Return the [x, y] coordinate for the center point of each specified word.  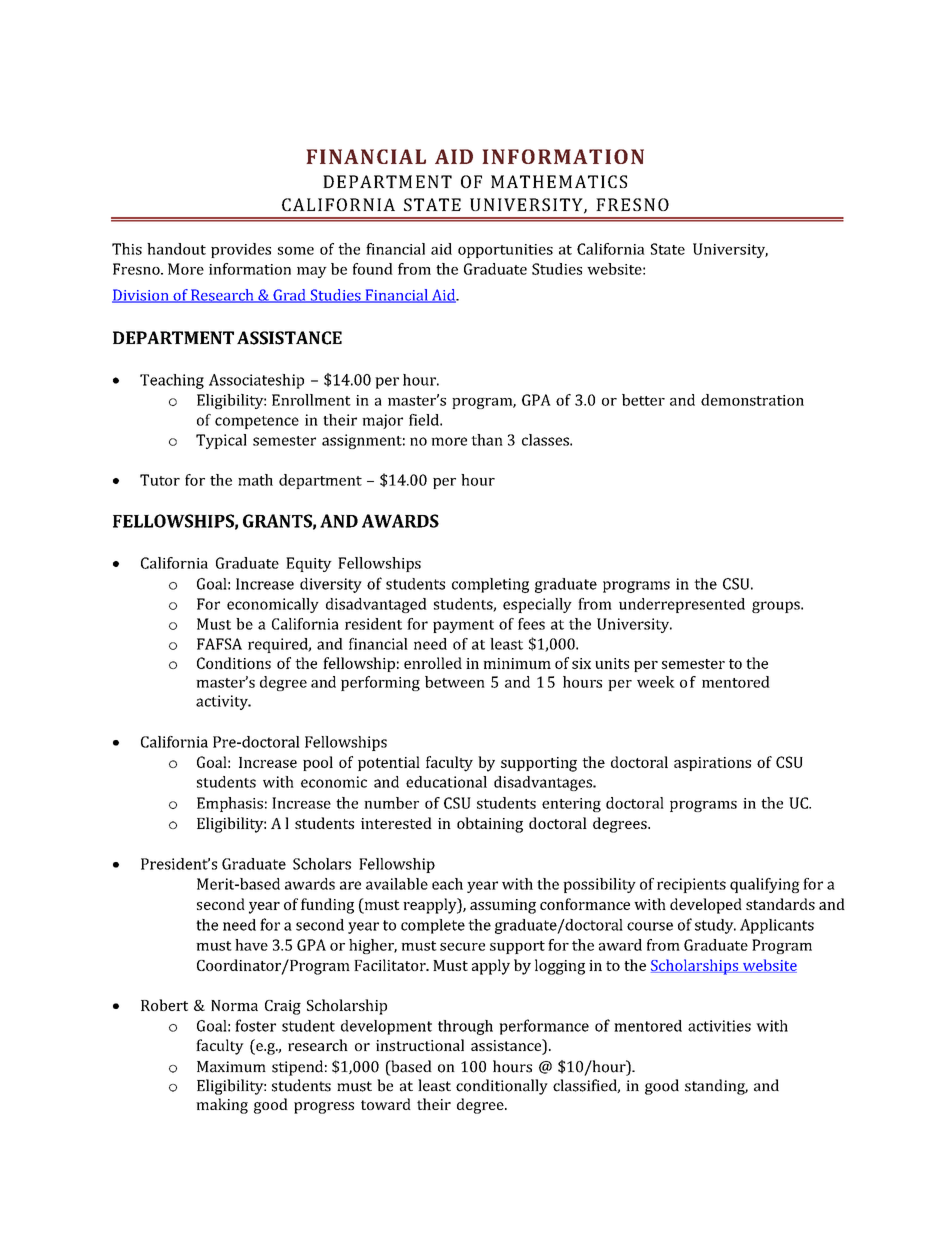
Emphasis [230, 804]
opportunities [505, 251]
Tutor [160, 480]
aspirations [712, 764]
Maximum [231, 1067]
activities [719, 1026]
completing [490, 585]
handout [176, 249]
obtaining [490, 825]
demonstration [752, 400]
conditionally [502, 1087]
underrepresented [682, 605]
